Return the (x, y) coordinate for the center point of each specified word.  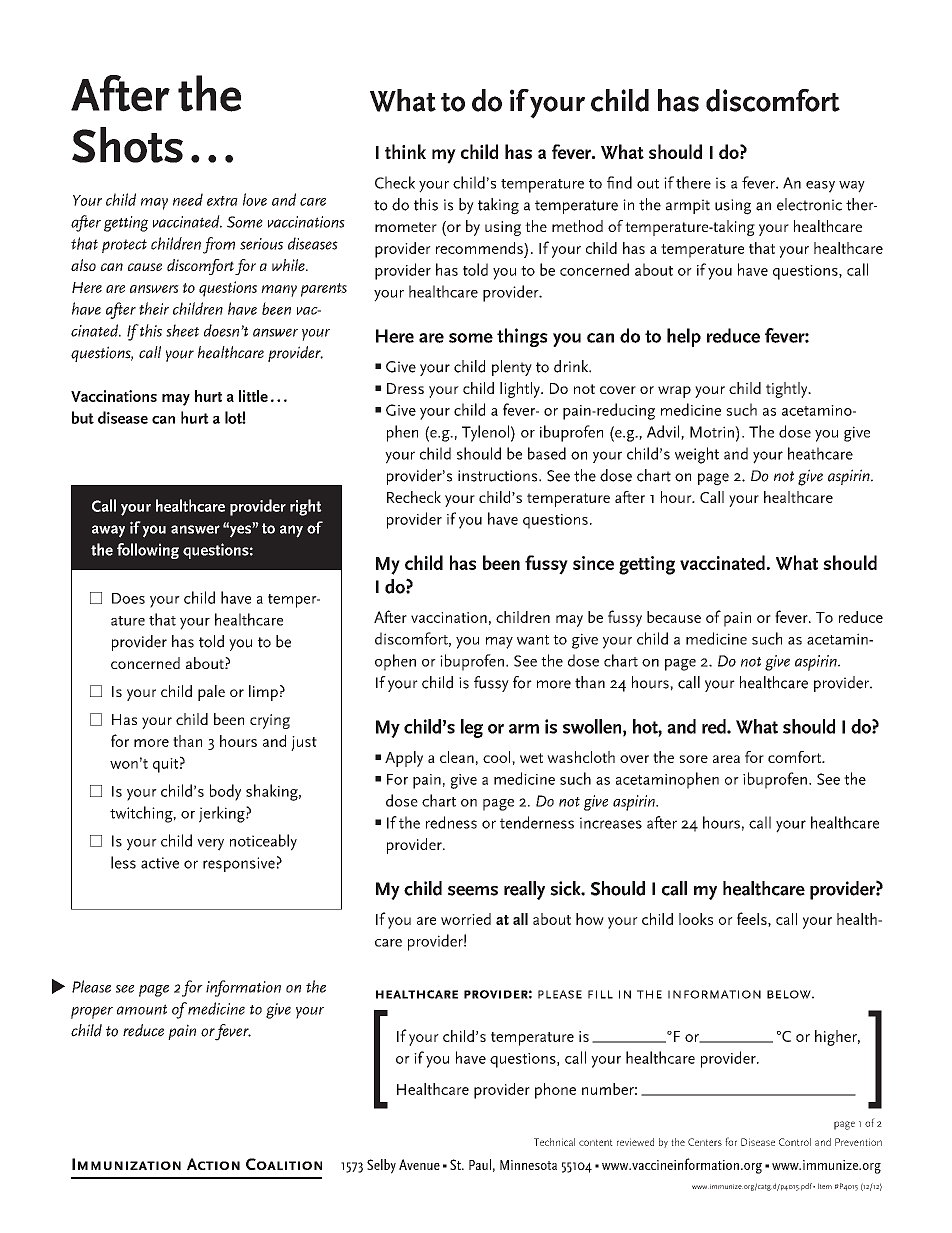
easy (820, 187)
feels (753, 919)
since (593, 563)
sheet (182, 330)
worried (466, 919)
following (148, 551)
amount (142, 1009)
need (188, 199)
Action (213, 1164)
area (726, 759)
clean (457, 757)
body (225, 792)
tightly (788, 390)
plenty (512, 368)
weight (697, 455)
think (405, 151)
